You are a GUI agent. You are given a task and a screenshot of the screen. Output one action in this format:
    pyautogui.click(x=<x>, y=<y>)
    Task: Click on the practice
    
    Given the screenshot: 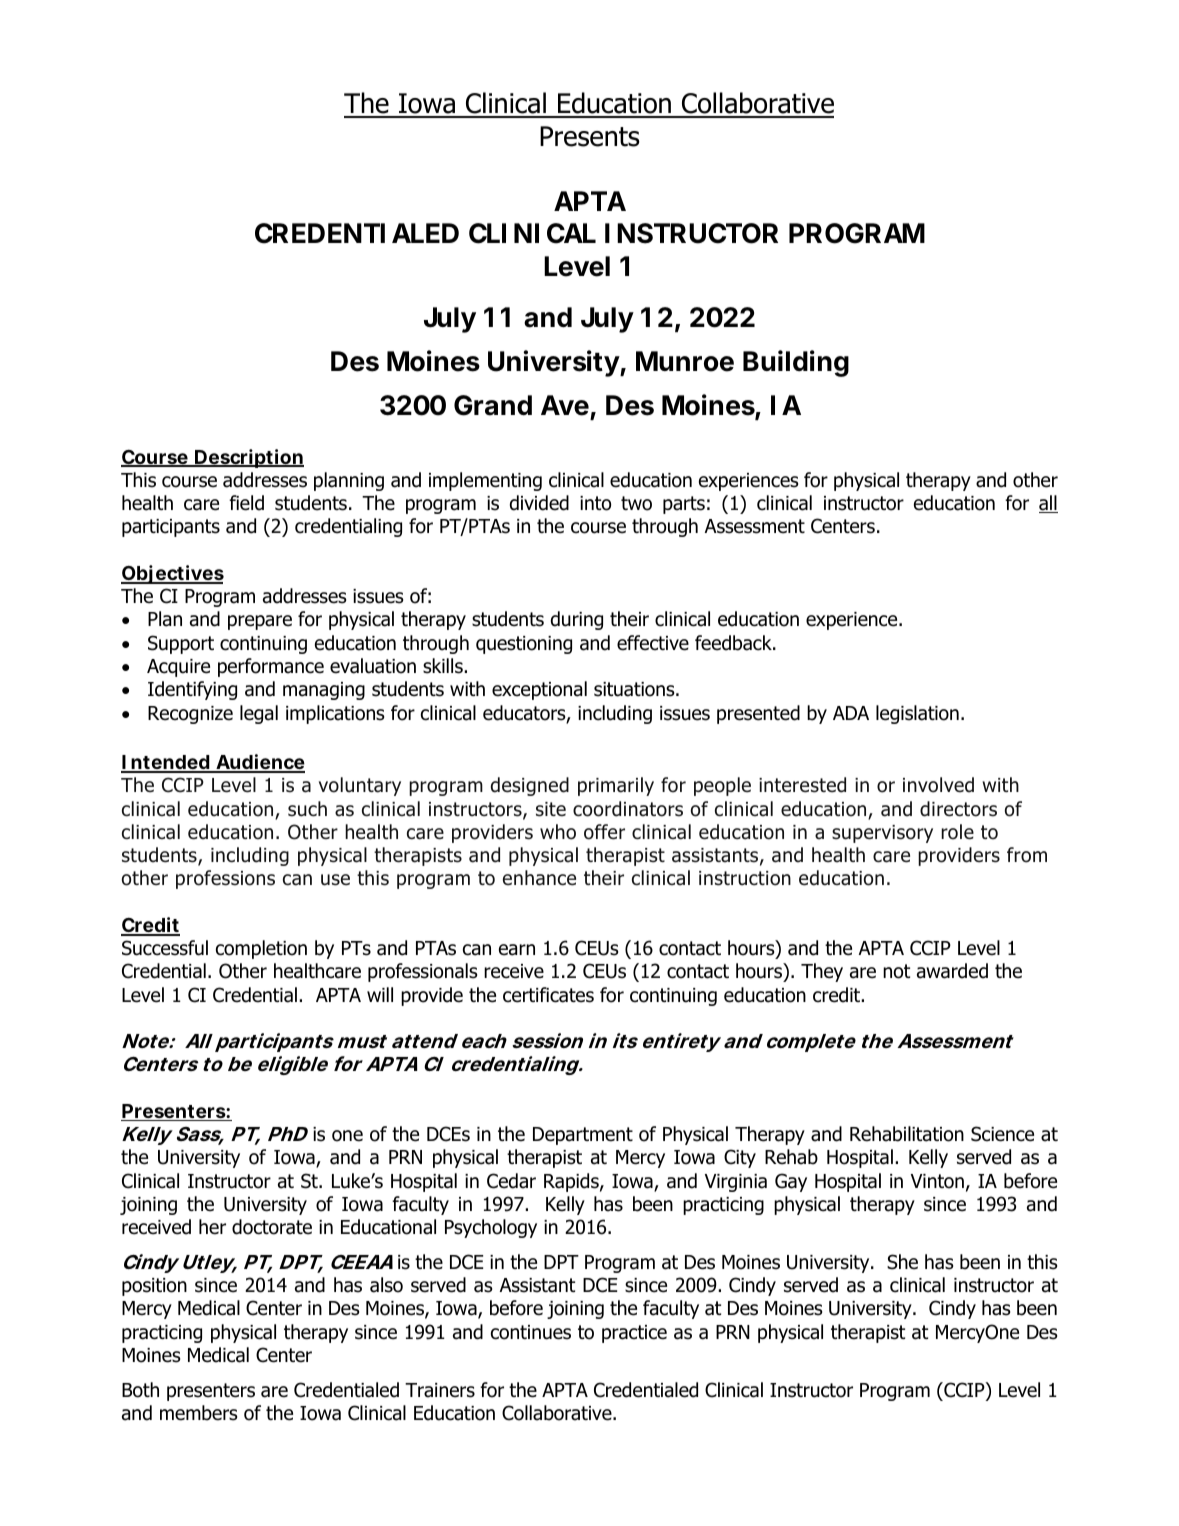 What is the action you would take?
    pyautogui.click(x=634, y=1334)
